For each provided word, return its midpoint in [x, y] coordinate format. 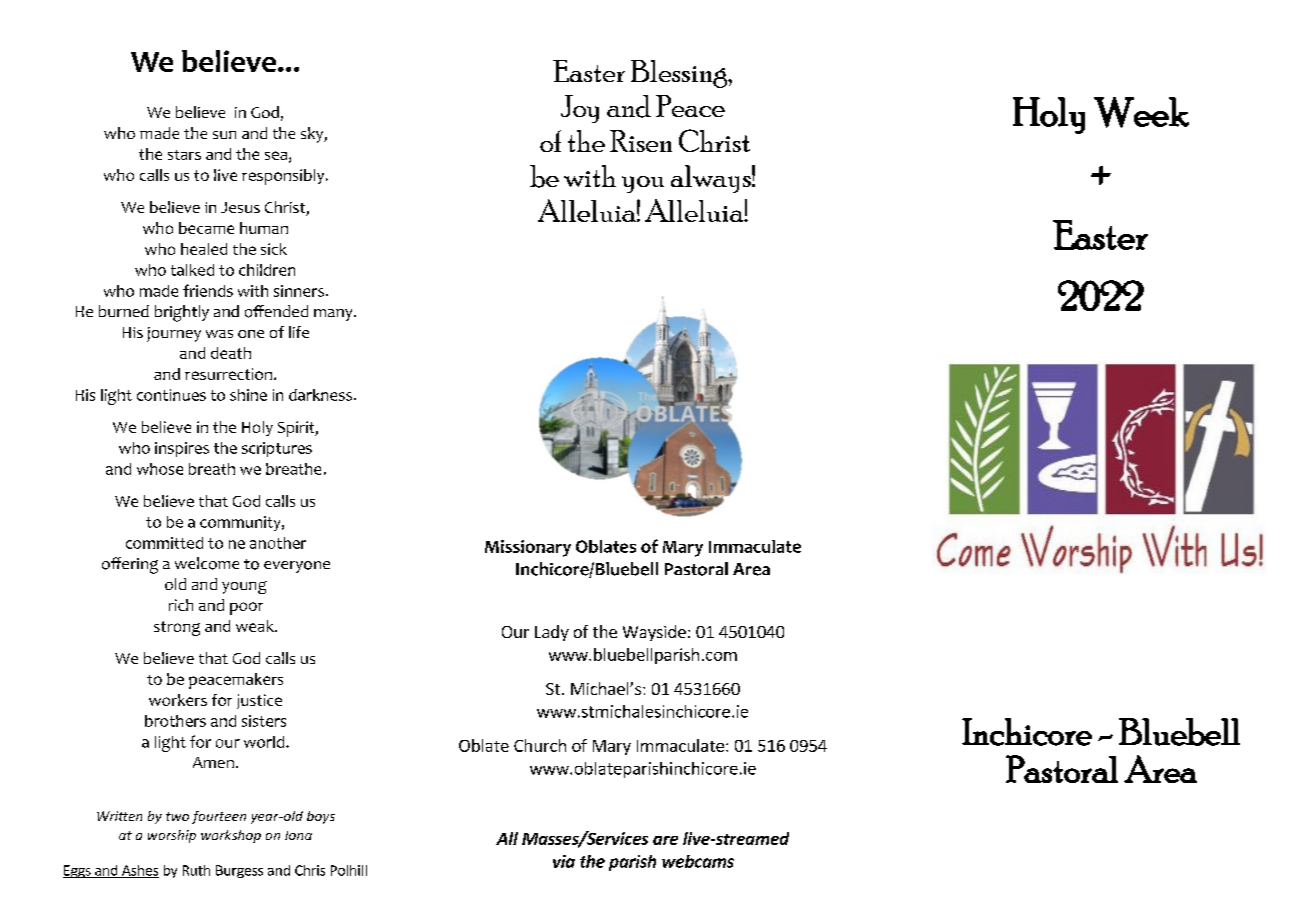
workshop [231, 836]
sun [224, 135]
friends [208, 290]
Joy [580, 109]
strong [177, 628]
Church [540, 745]
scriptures [277, 449]
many [334, 315]
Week [1141, 112]
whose [160, 469]
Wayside [654, 633]
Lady [552, 633]
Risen [641, 141]
